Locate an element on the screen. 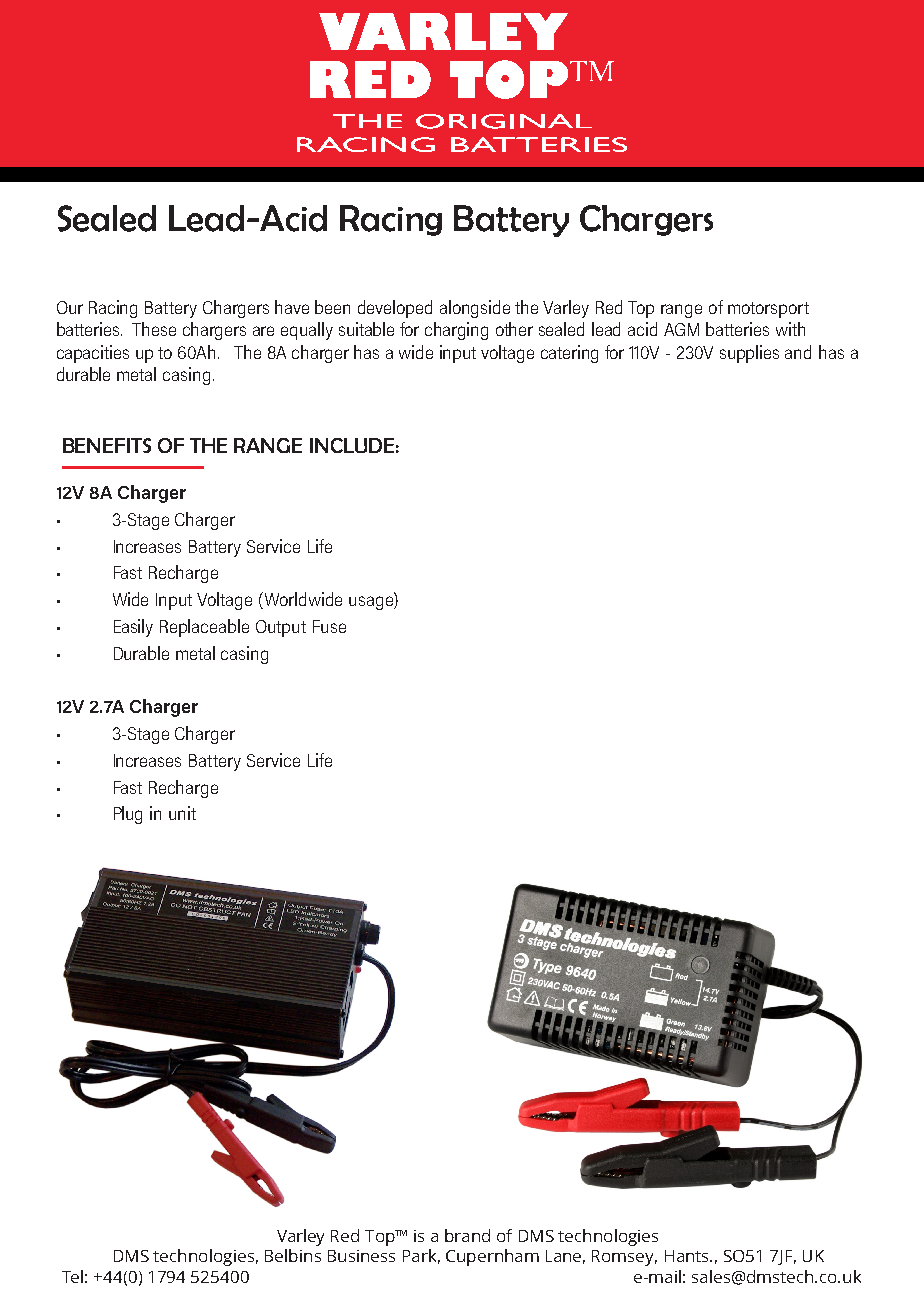 The image size is (924, 1308). unit is located at coordinates (182, 813).
